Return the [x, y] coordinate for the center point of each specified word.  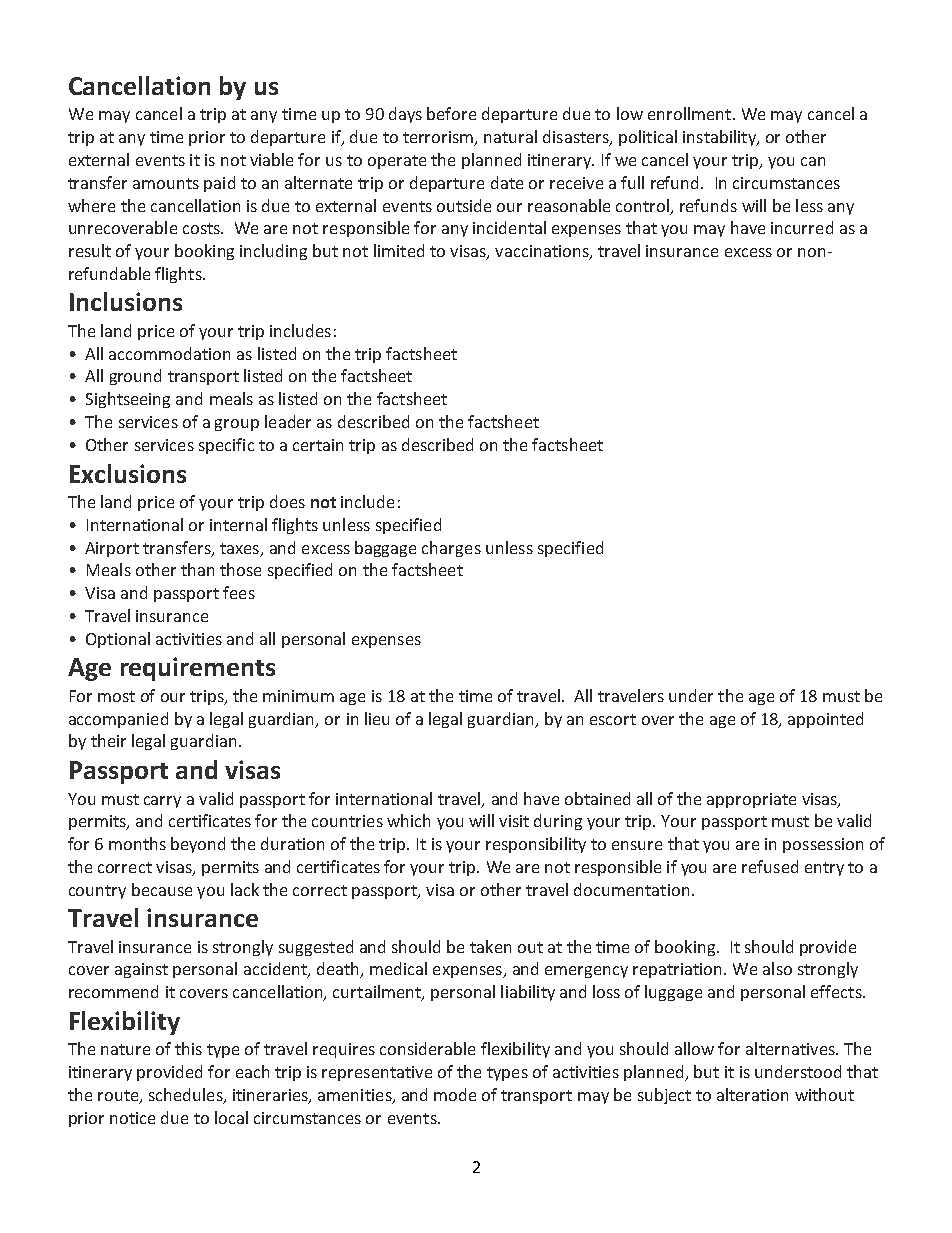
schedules [187, 1096]
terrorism [439, 138]
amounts [166, 183]
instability [720, 138]
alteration [752, 1094]
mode [455, 1094]
